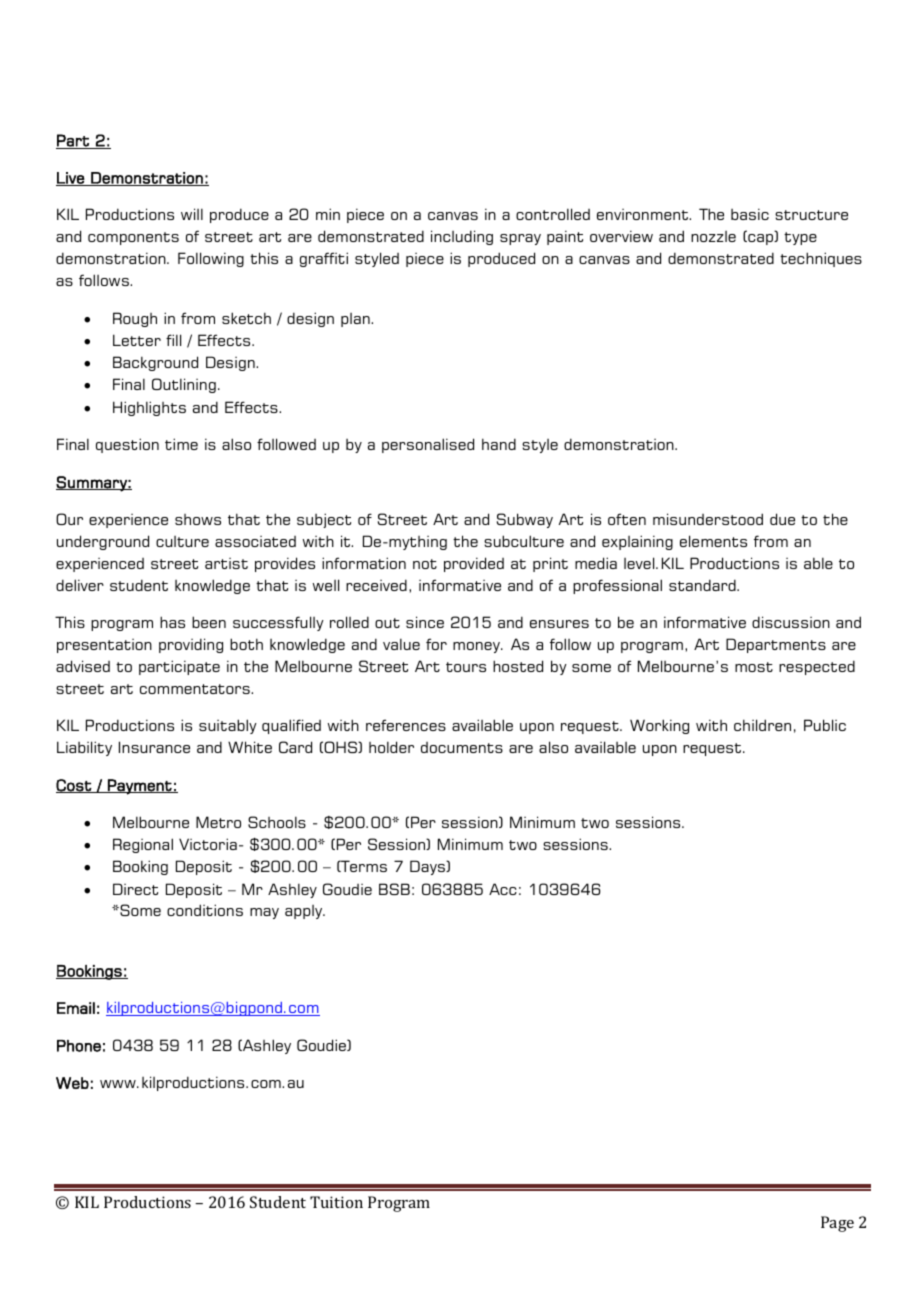 This screenshot has height=1308, width=924. What do you see at coordinates (428, 867) in the screenshot?
I see `Days` at bounding box center [428, 867].
